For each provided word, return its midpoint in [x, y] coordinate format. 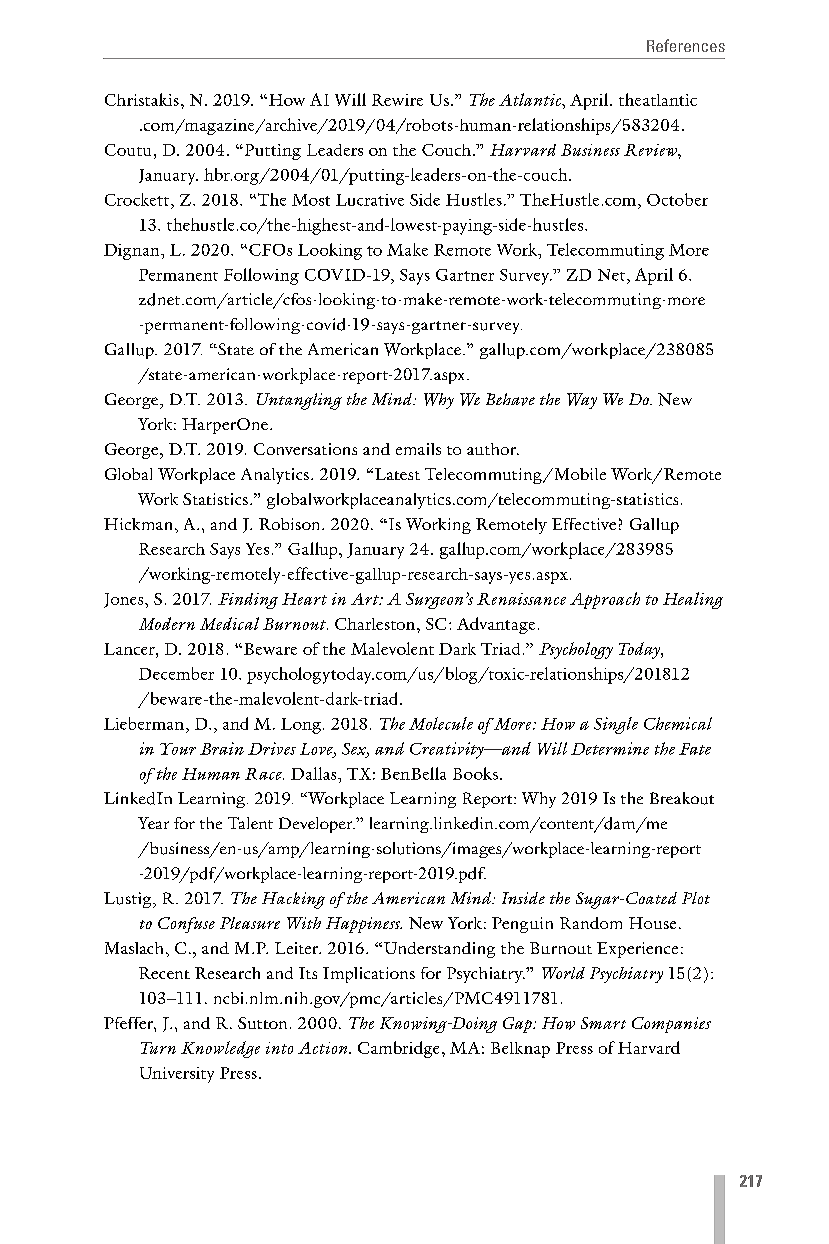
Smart [603, 1023]
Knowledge [220, 1049]
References [686, 45]
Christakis [142, 99]
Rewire [397, 100]
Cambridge [398, 1049]
